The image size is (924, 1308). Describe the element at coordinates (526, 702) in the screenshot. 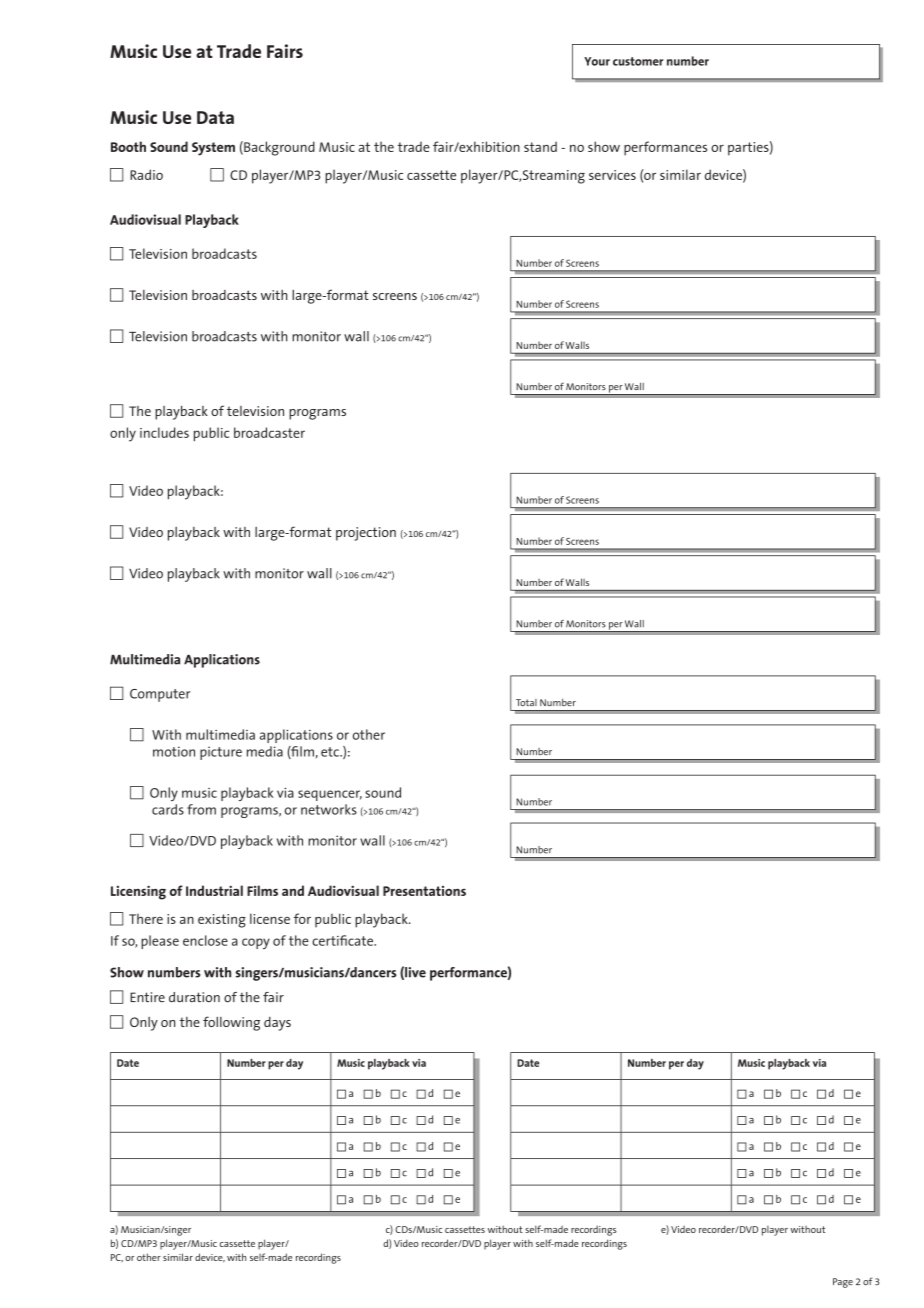

I see `Total` at that location.
